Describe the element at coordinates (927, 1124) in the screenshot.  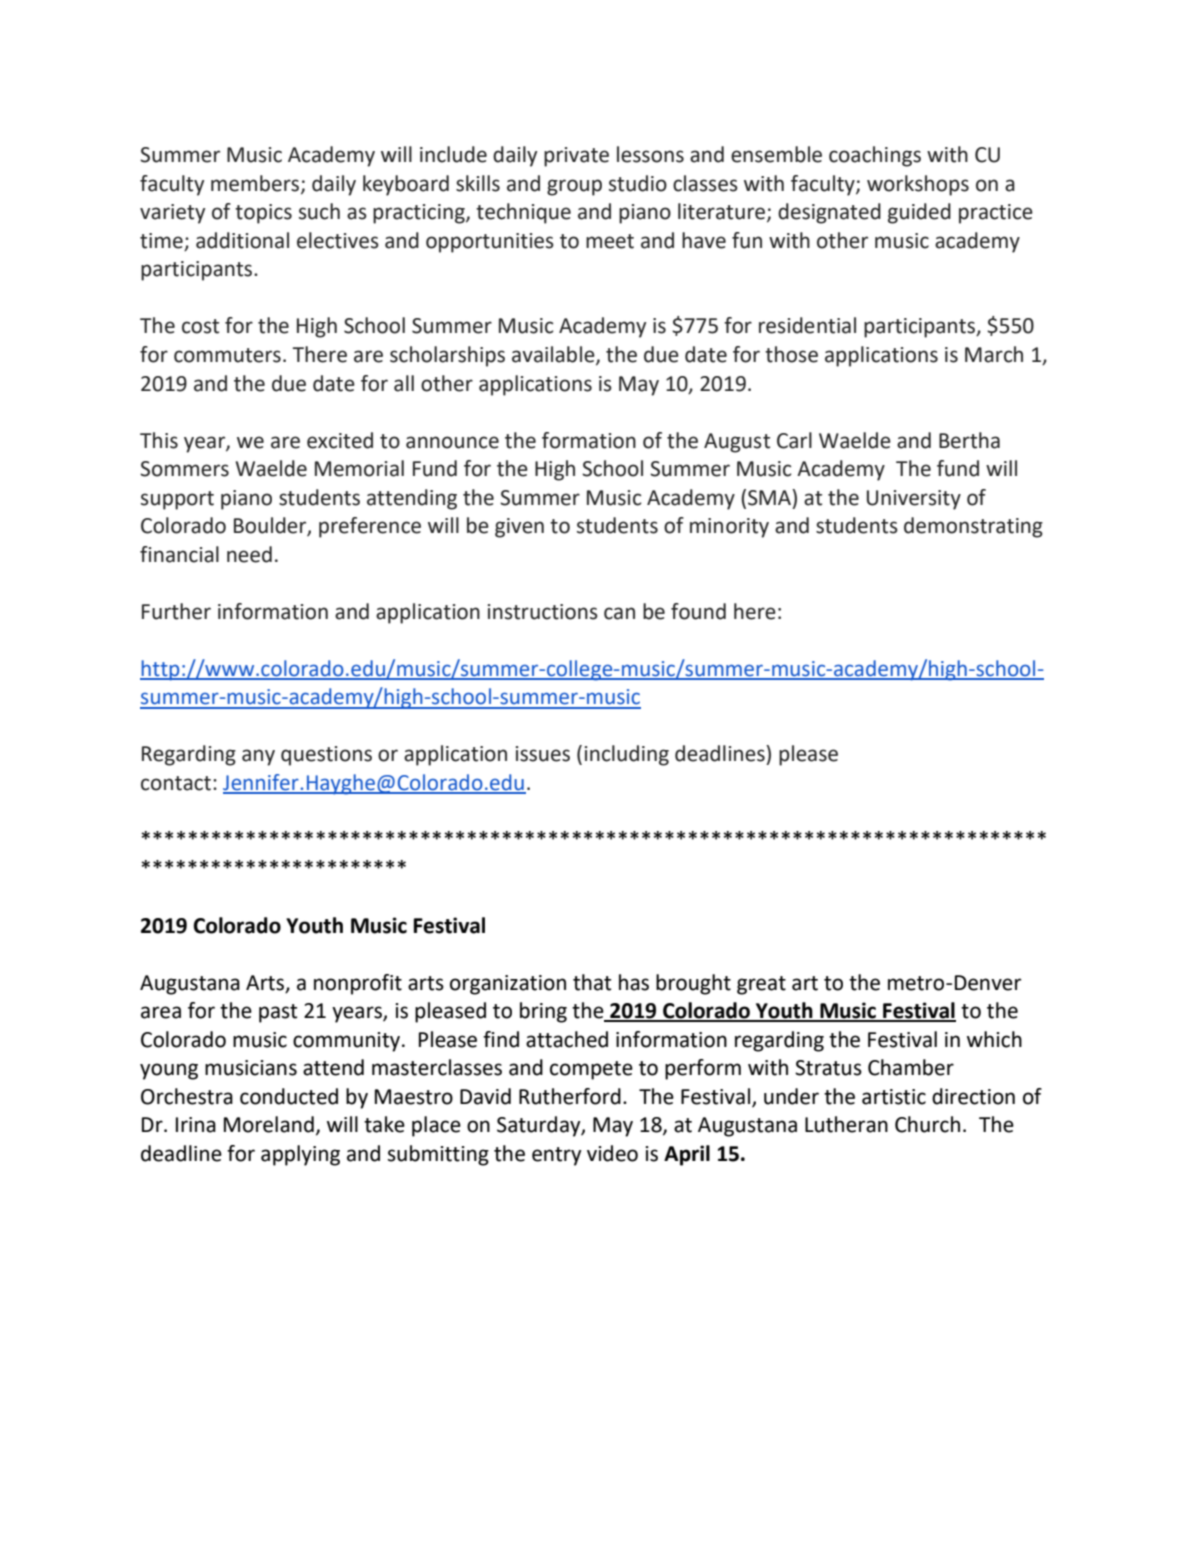
I see `Church` at that location.
